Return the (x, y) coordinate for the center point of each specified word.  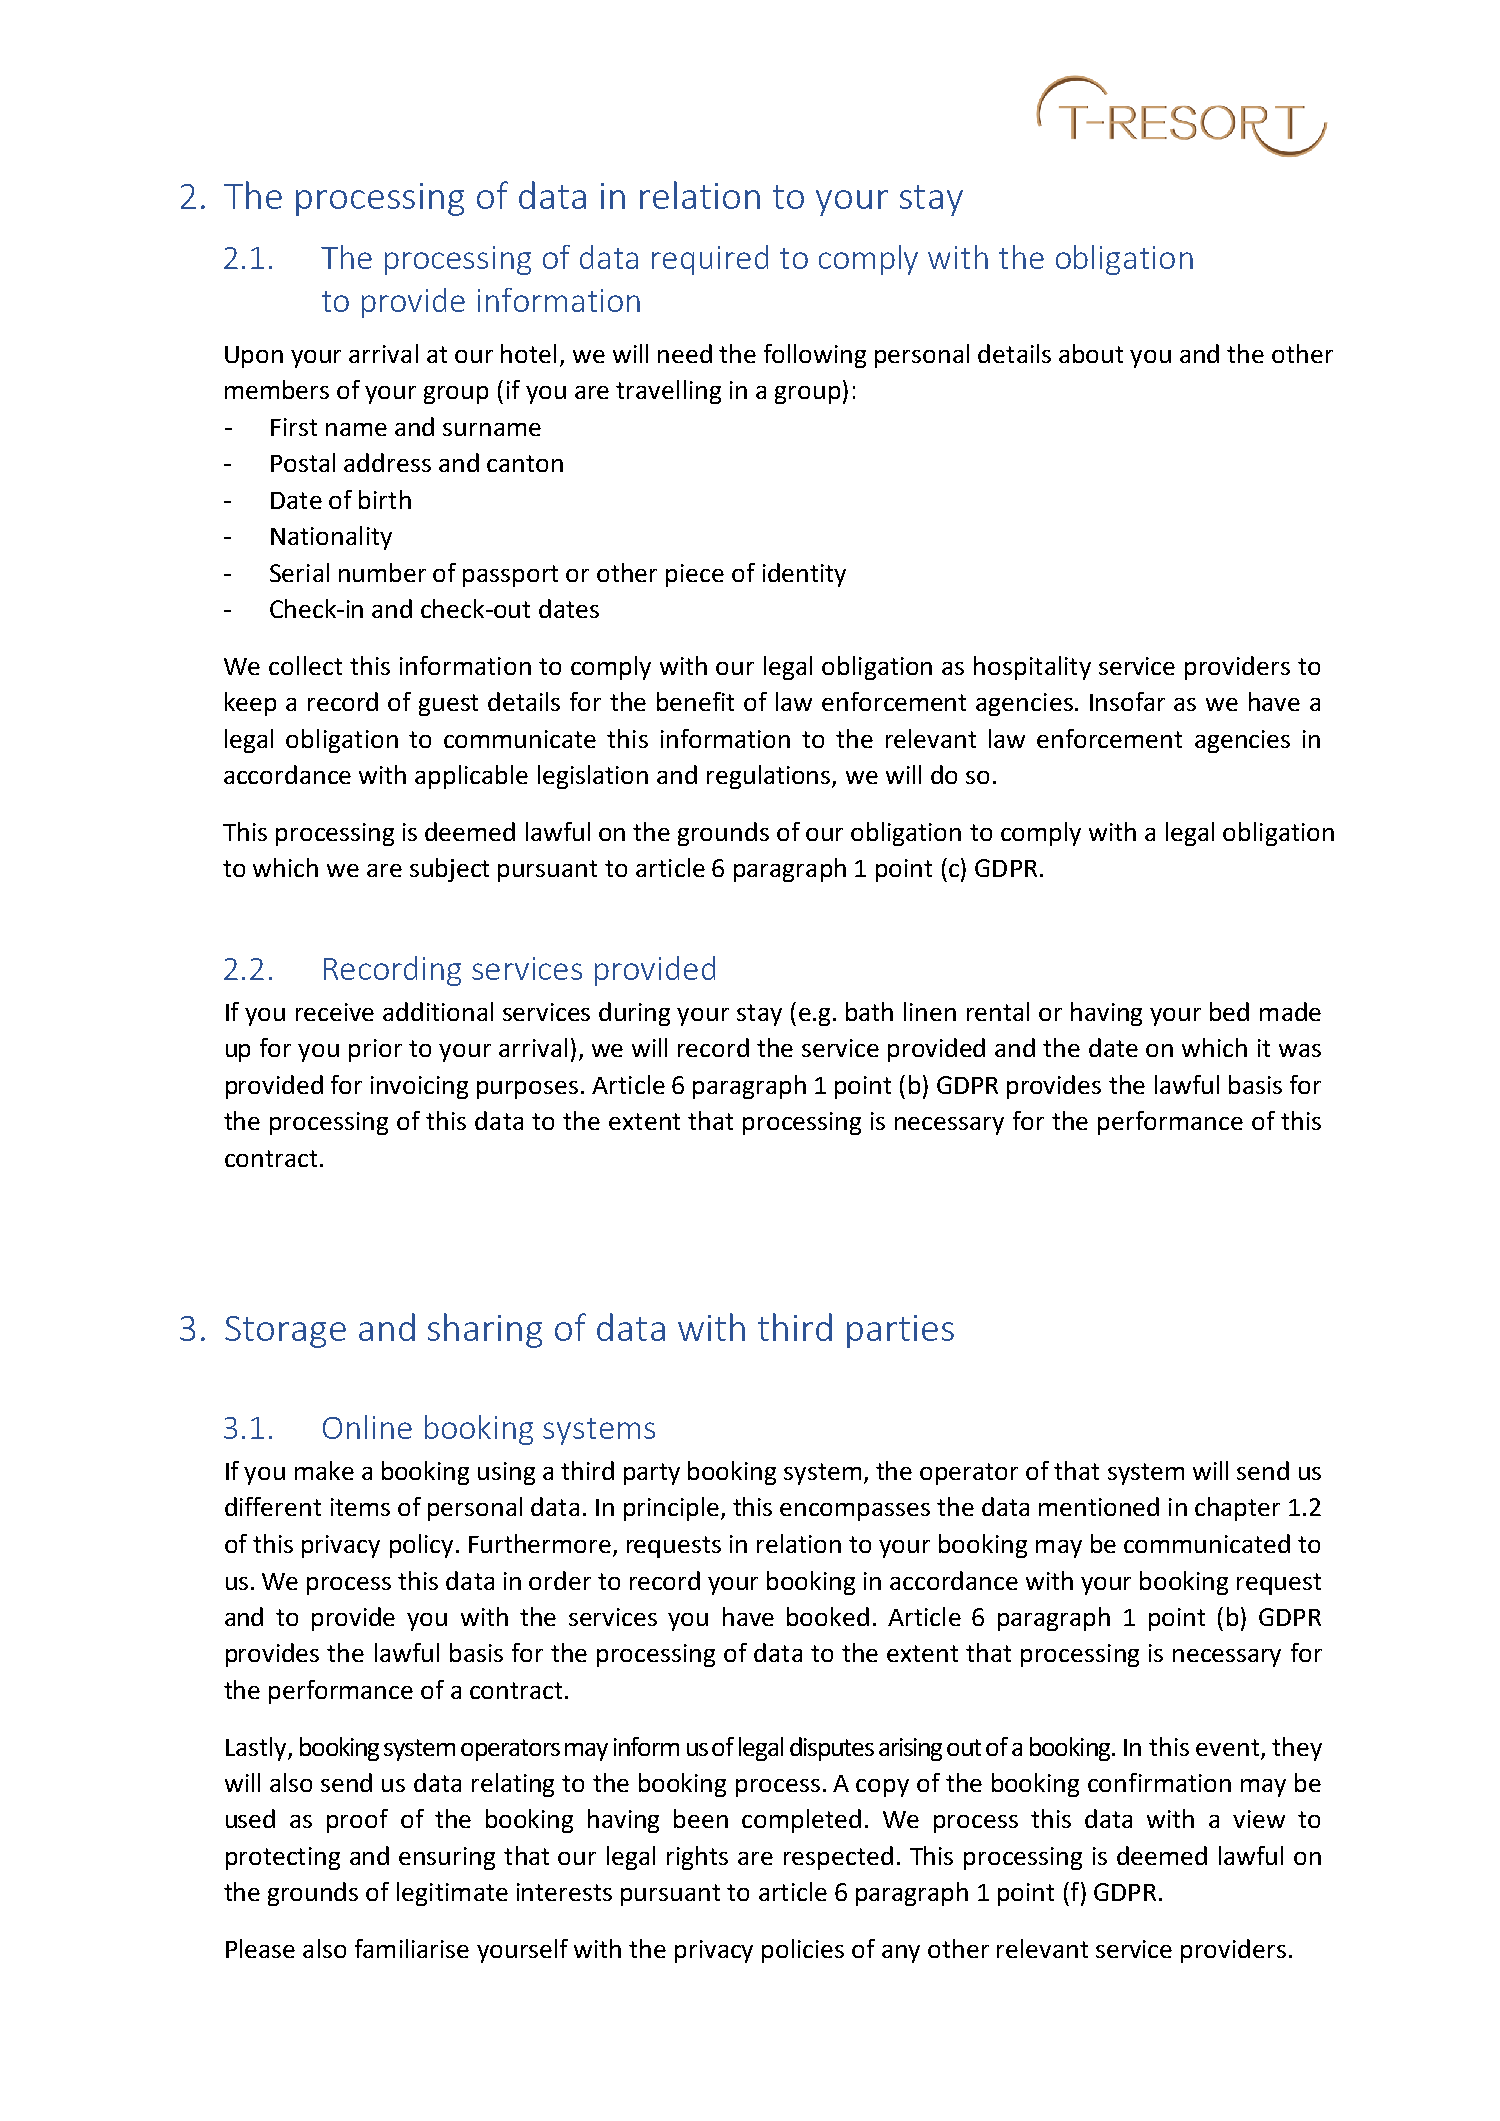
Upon (254, 357)
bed (1229, 1011)
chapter (1237, 1509)
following (815, 356)
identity (804, 575)
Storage (285, 1332)
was (1300, 1050)
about (1091, 353)
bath (869, 1011)
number (382, 572)
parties (900, 1331)
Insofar (1127, 701)
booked (828, 1616)
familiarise (412, 1948)
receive (335, 1012)
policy (421, 1546)
